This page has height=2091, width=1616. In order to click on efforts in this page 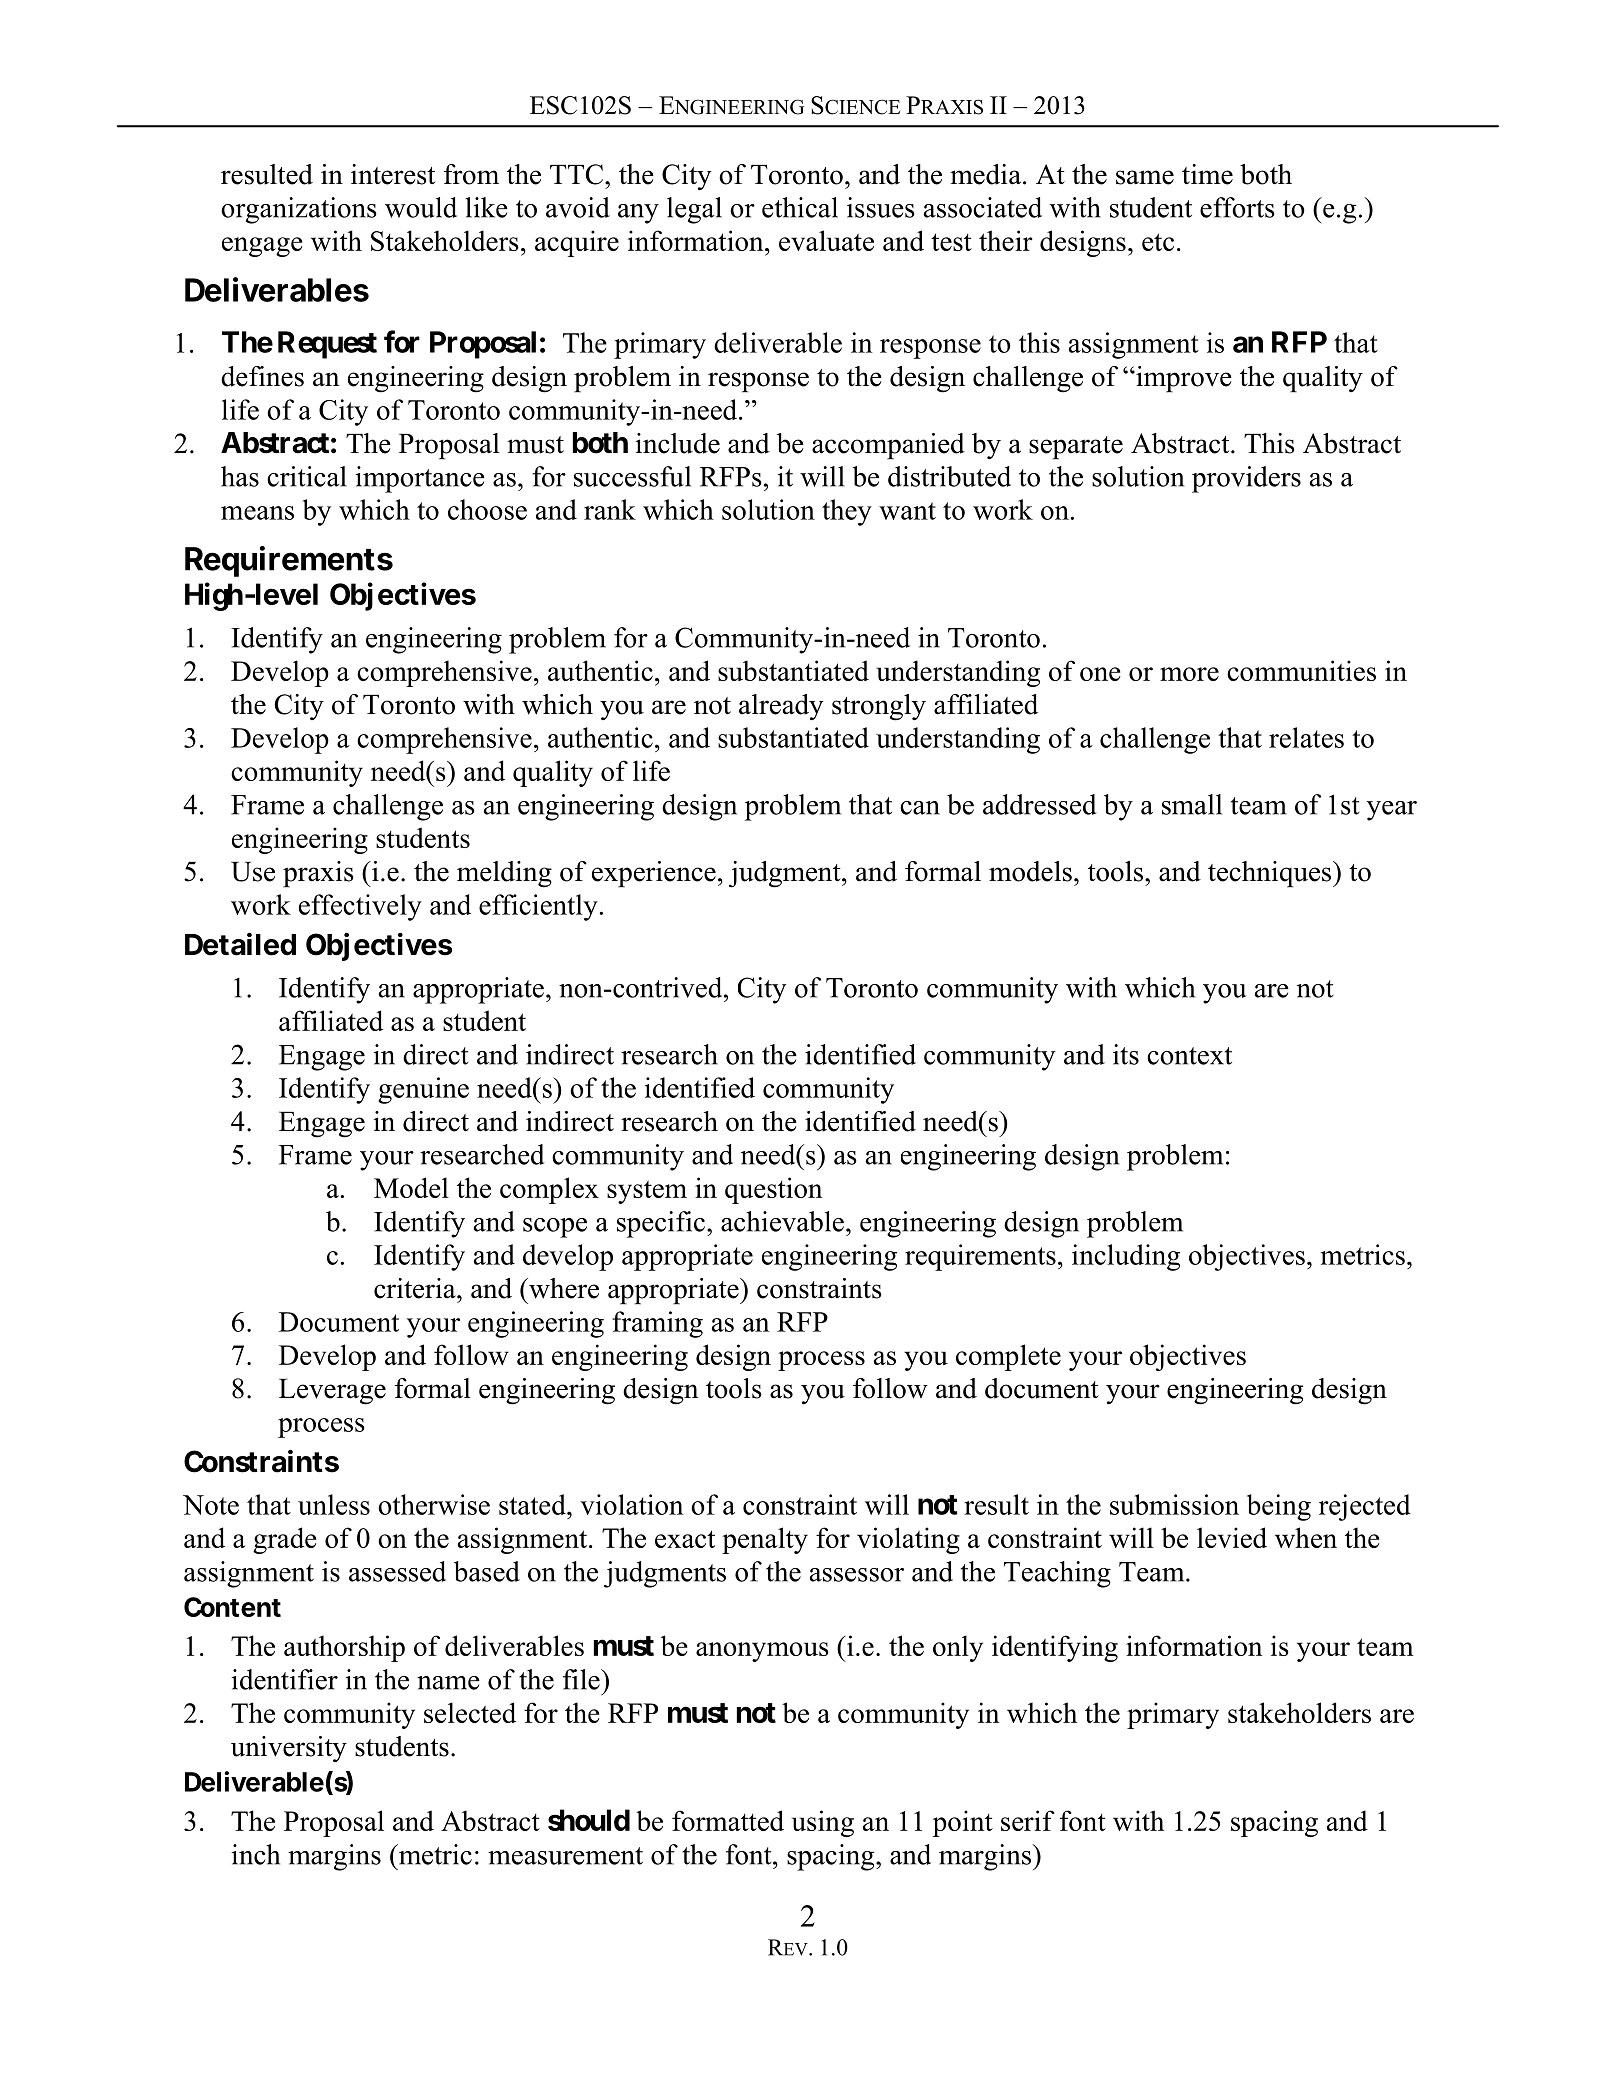, I will do `click(1237, 207)`.
